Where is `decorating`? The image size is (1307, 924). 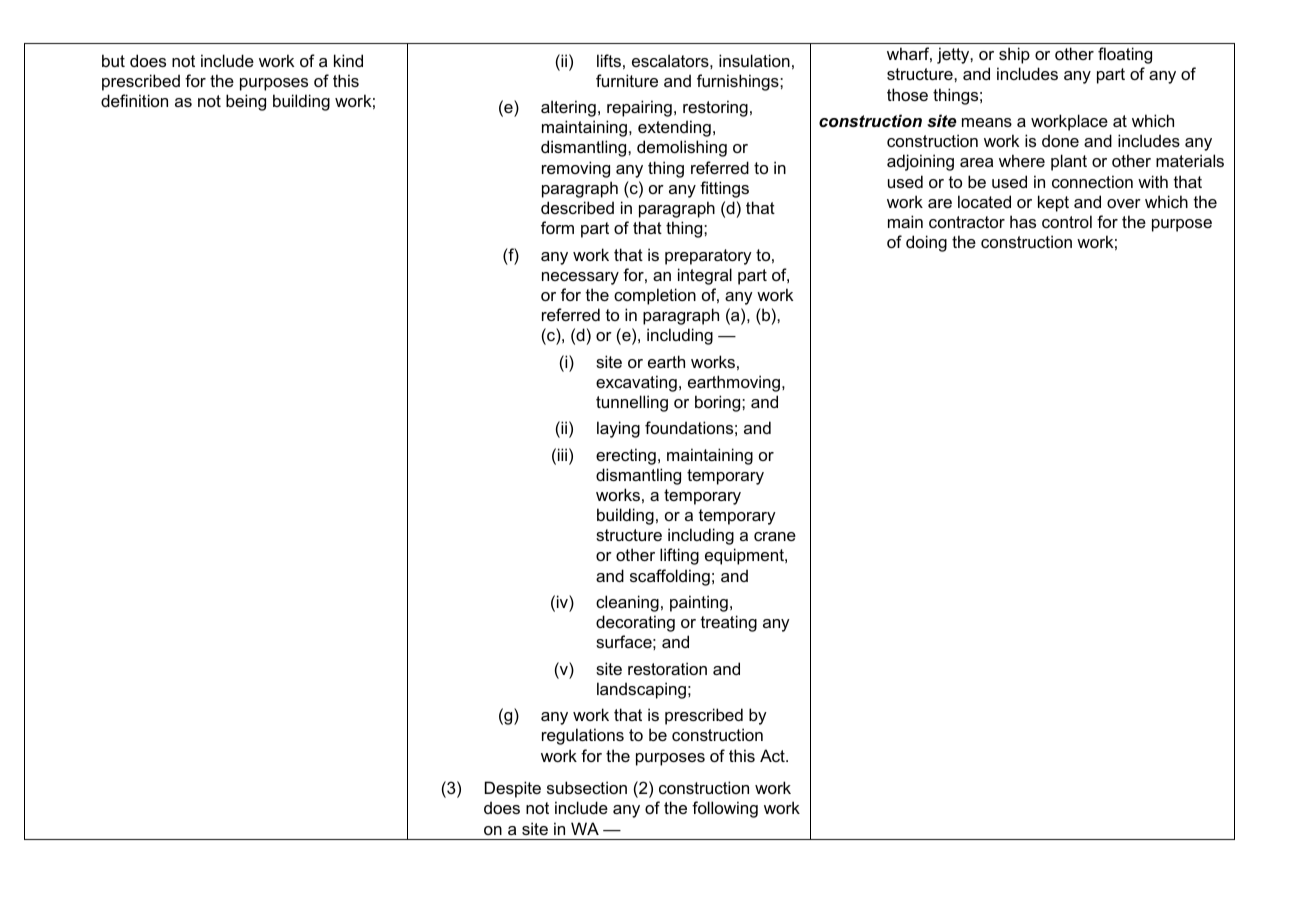 decorating is located at coordinates (635, 623).
